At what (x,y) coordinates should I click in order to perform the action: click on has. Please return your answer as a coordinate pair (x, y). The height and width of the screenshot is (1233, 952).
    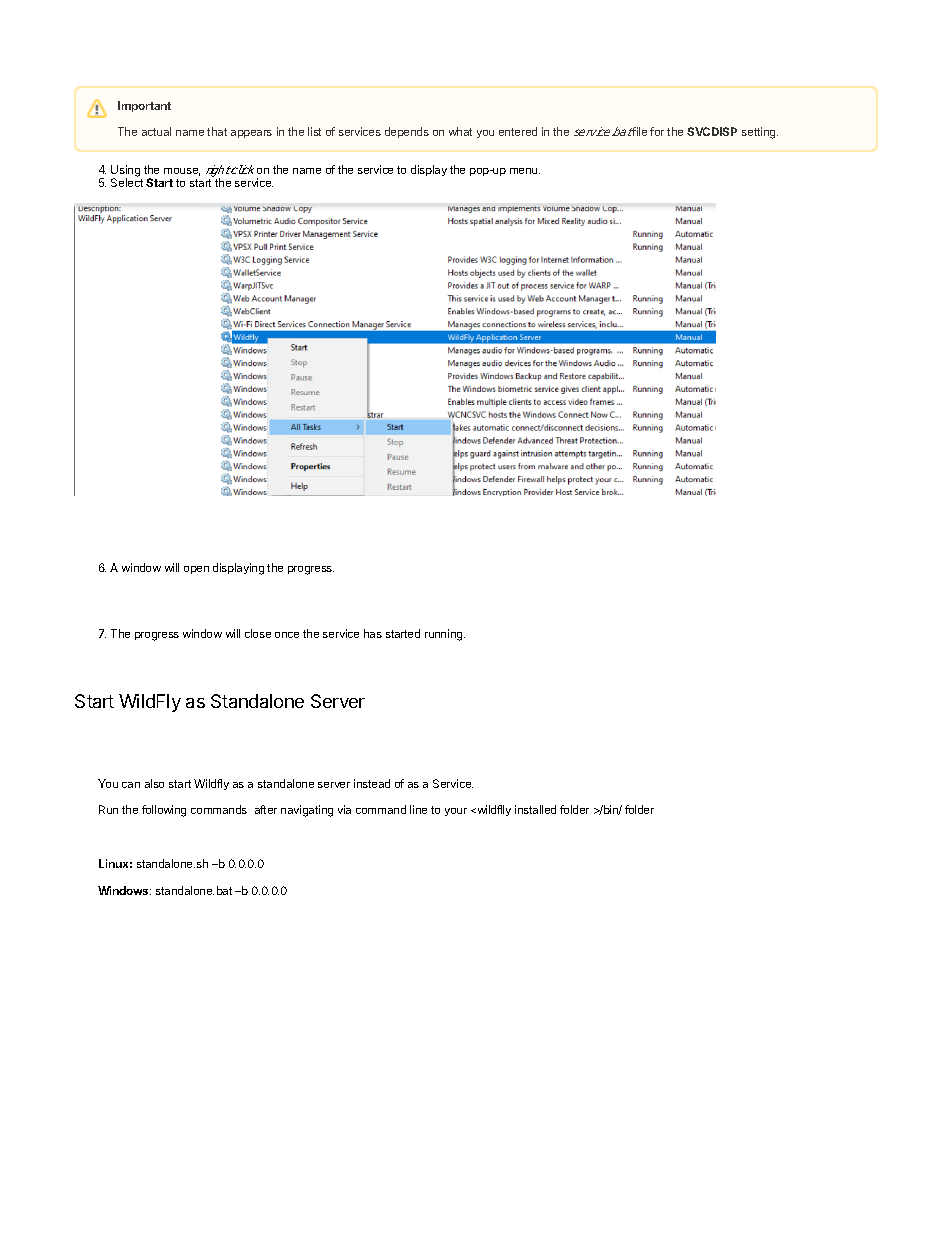
    Looking at the image, I should click on (373, 633).
